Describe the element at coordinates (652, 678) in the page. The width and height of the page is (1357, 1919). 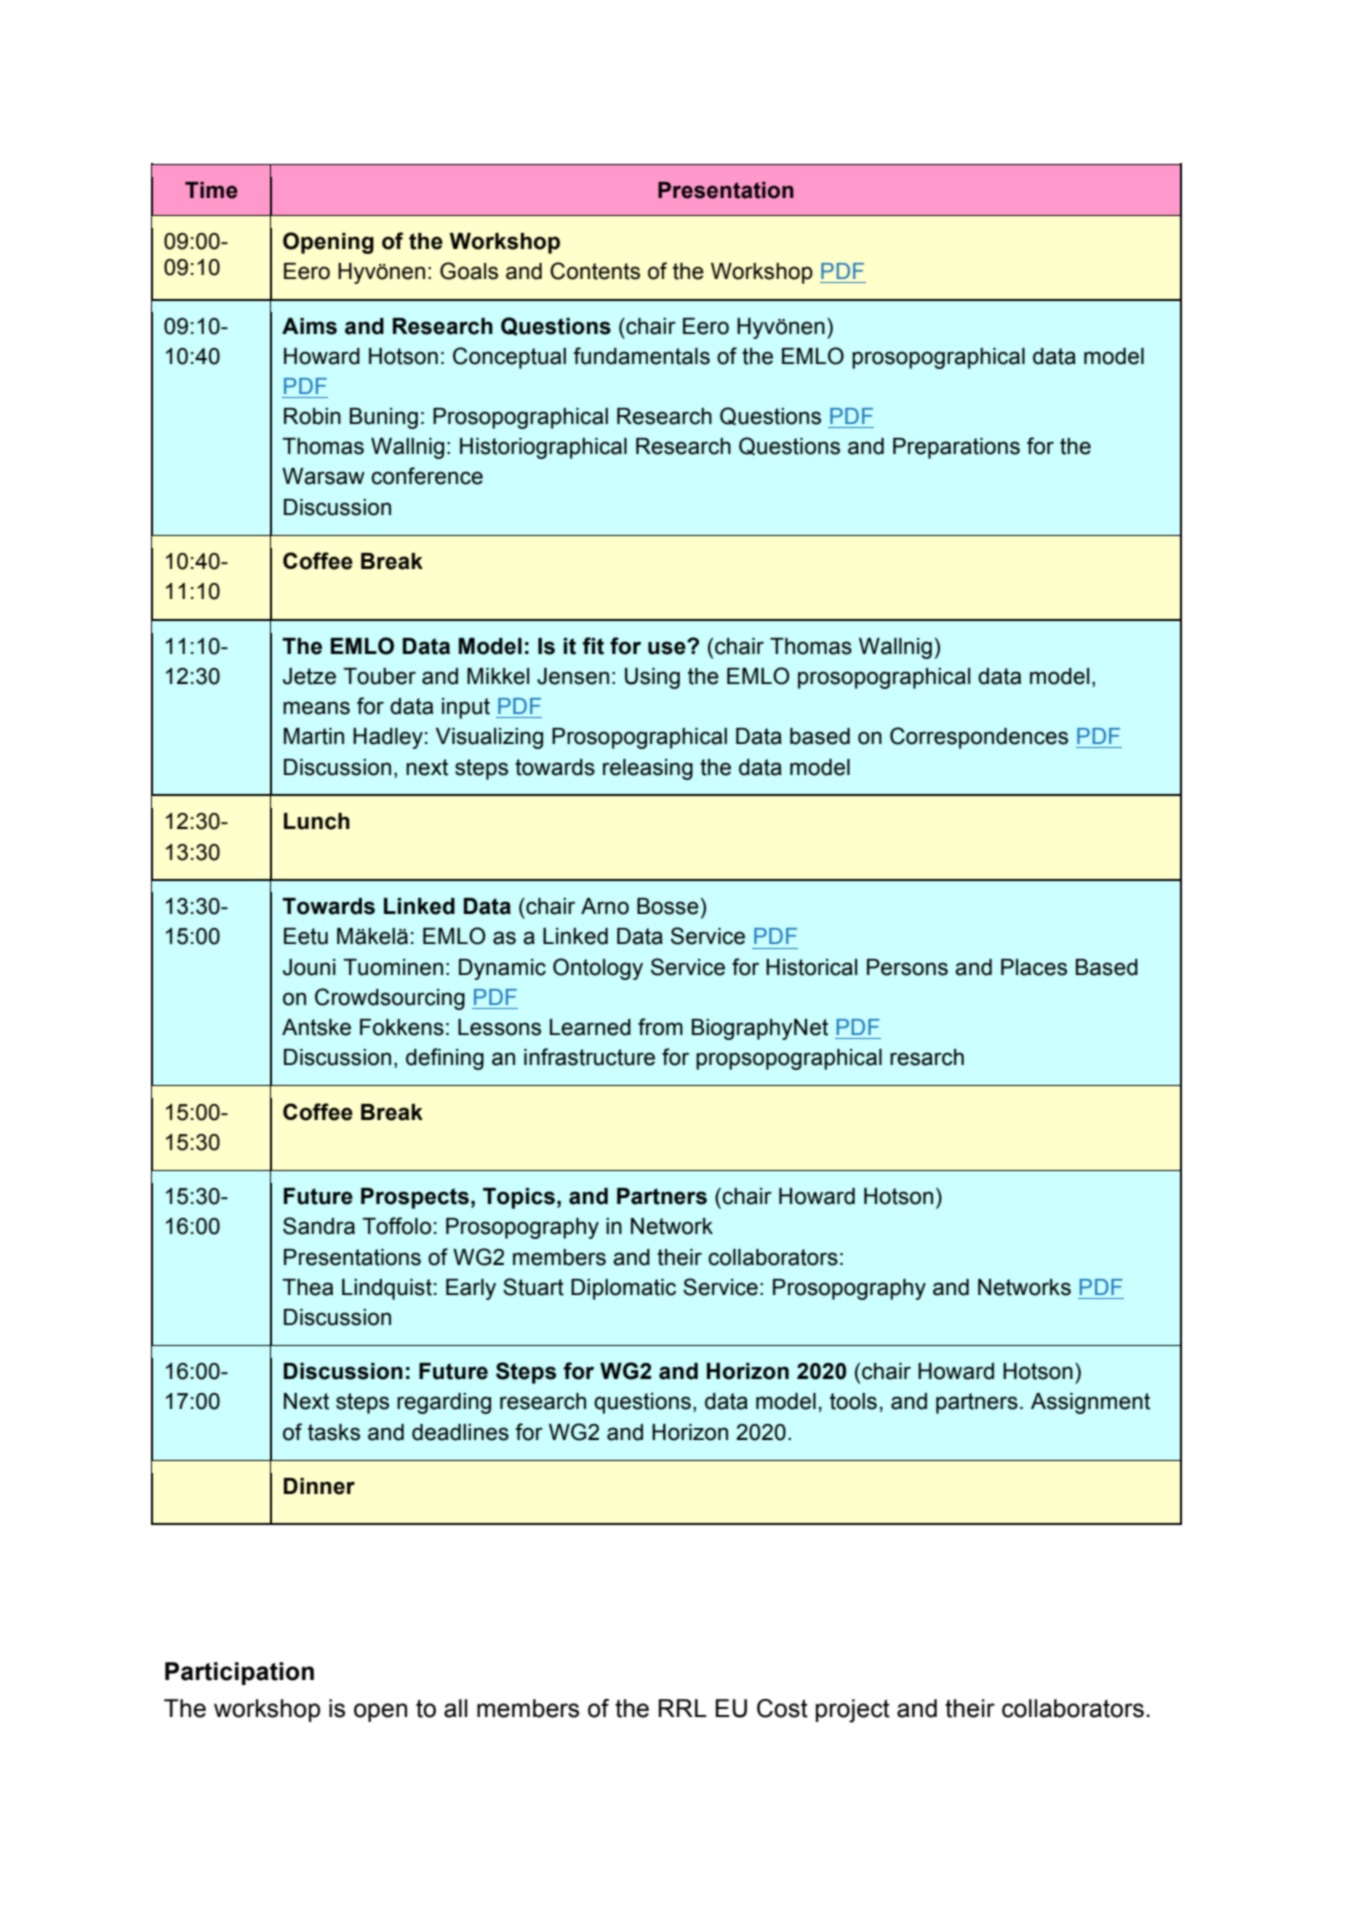
I see `Using` at that location.
